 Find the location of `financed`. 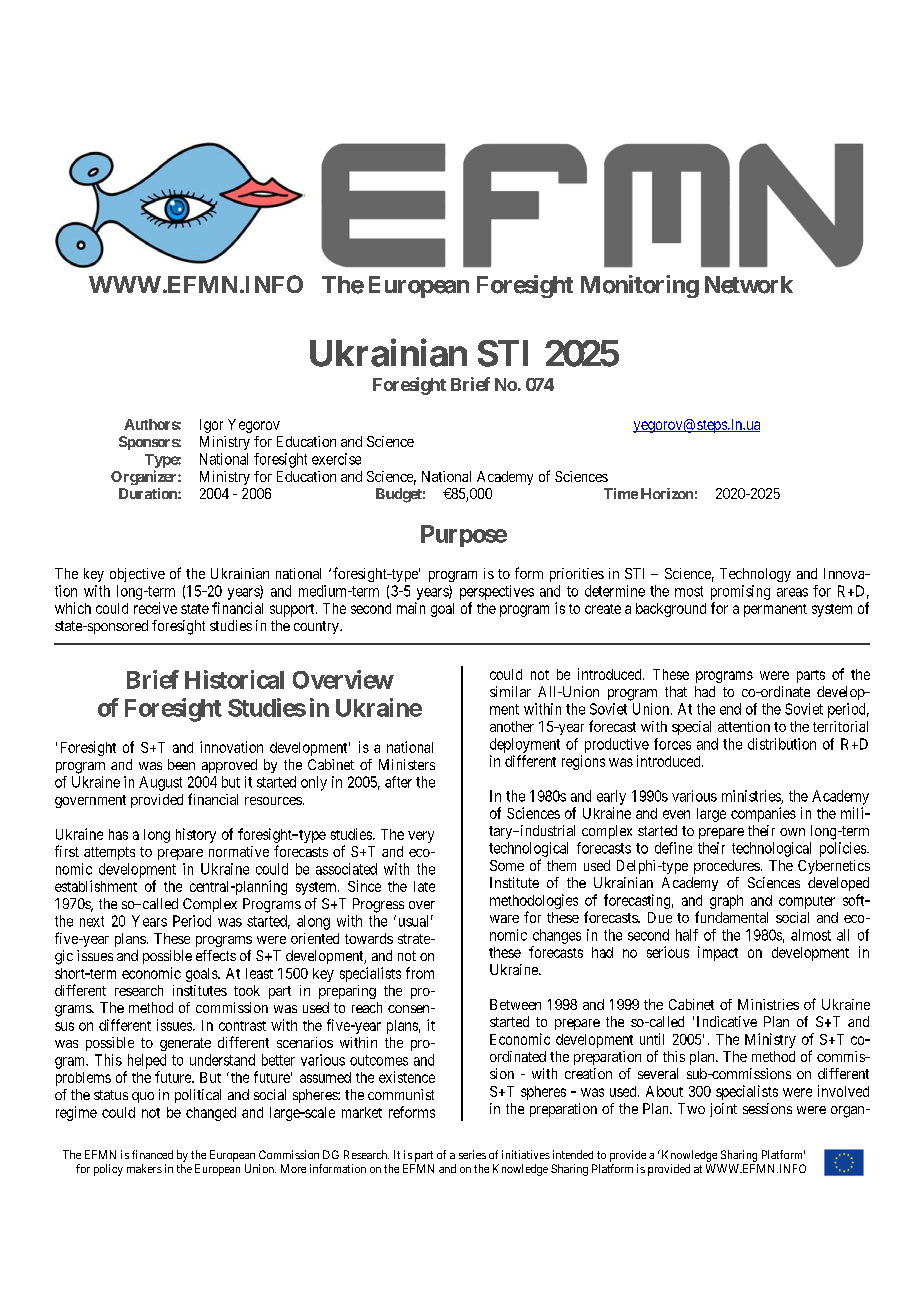

financed is located at coordinates (152, 1154).
